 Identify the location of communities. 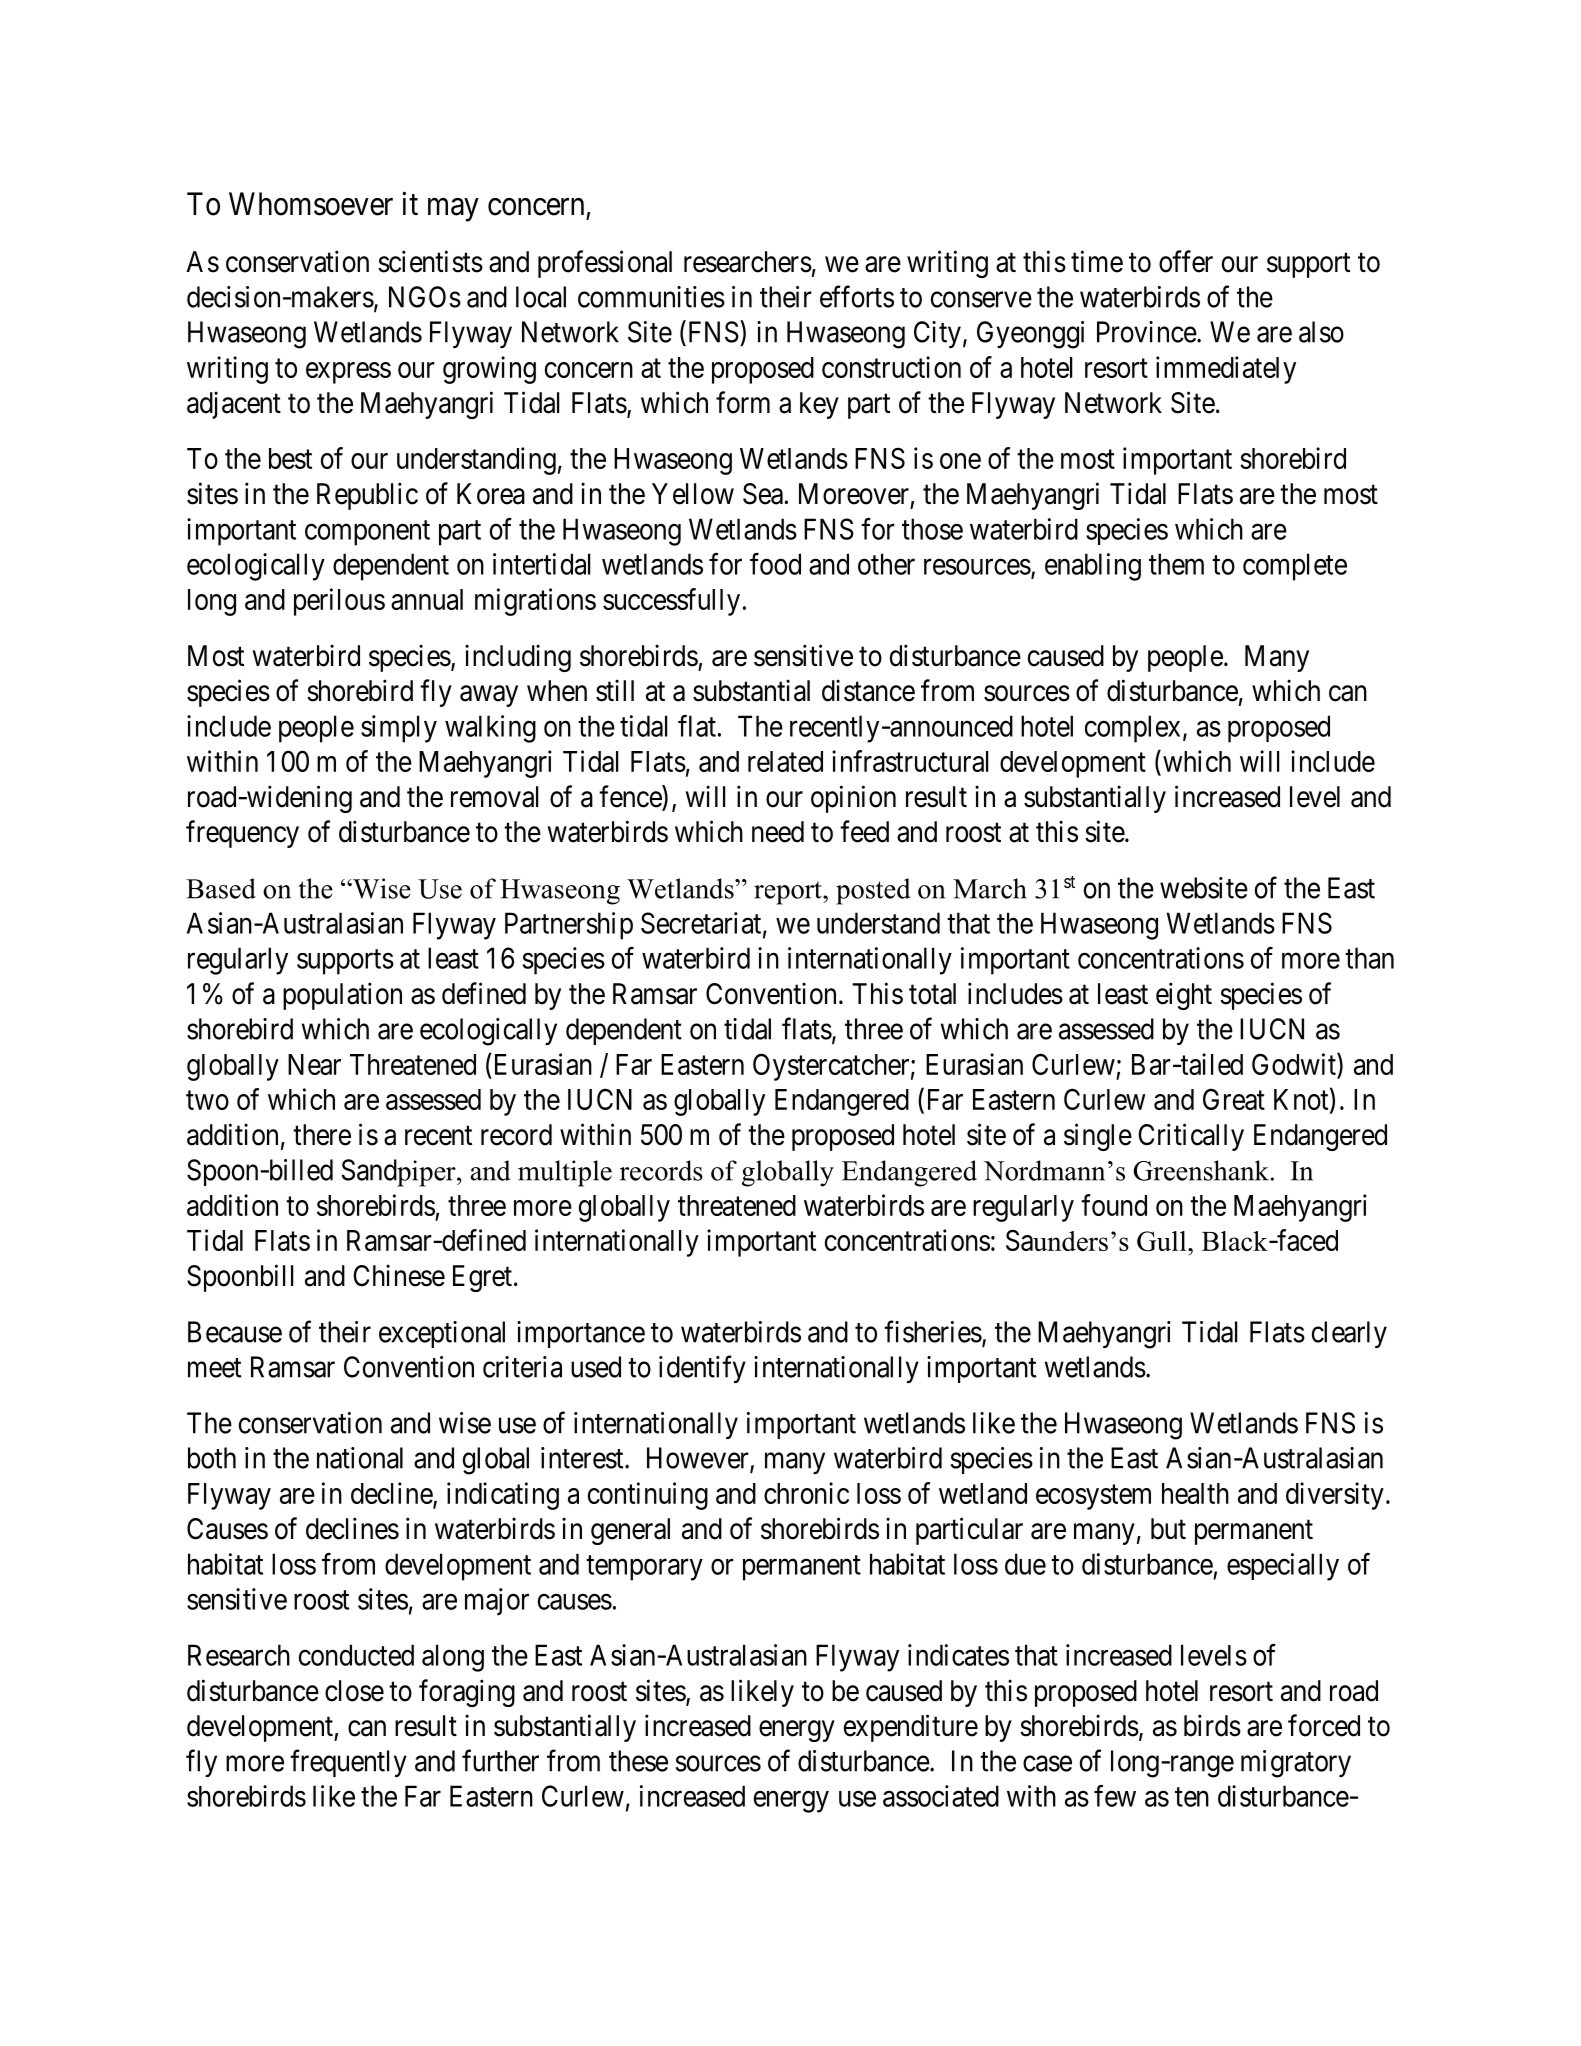
(651, 297).
